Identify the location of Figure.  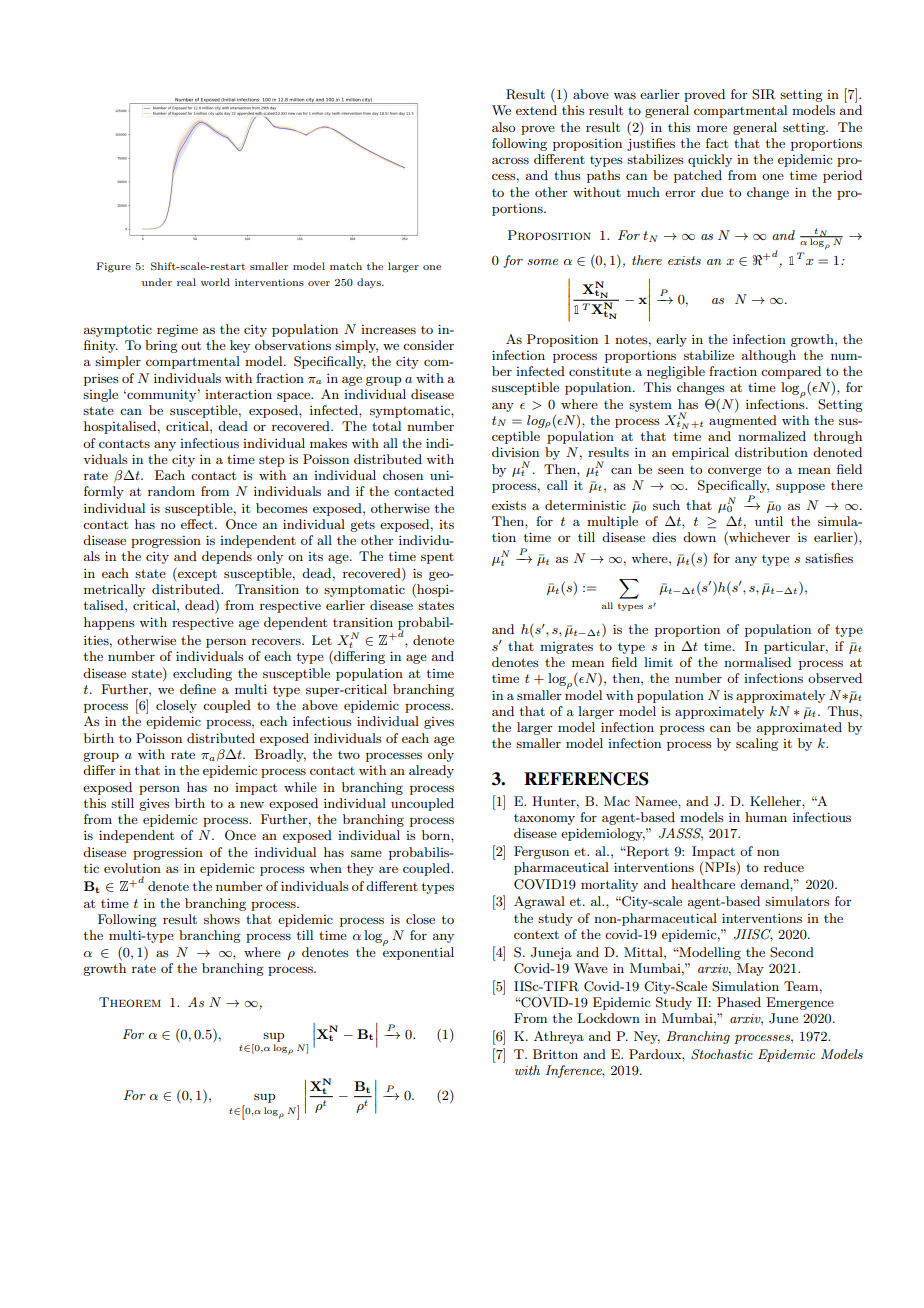
(114, 267).
